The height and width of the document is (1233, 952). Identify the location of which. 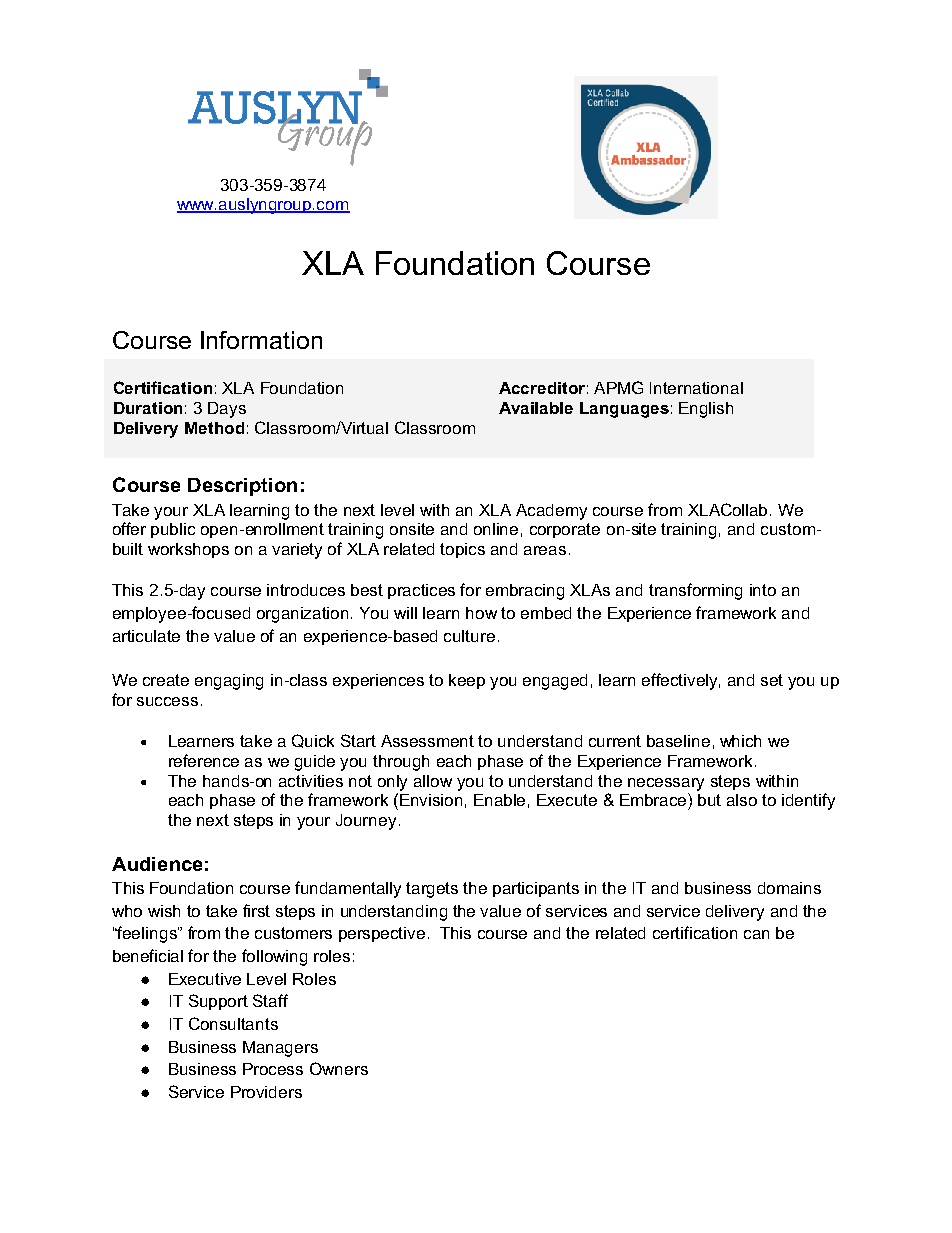
(740, 741).
